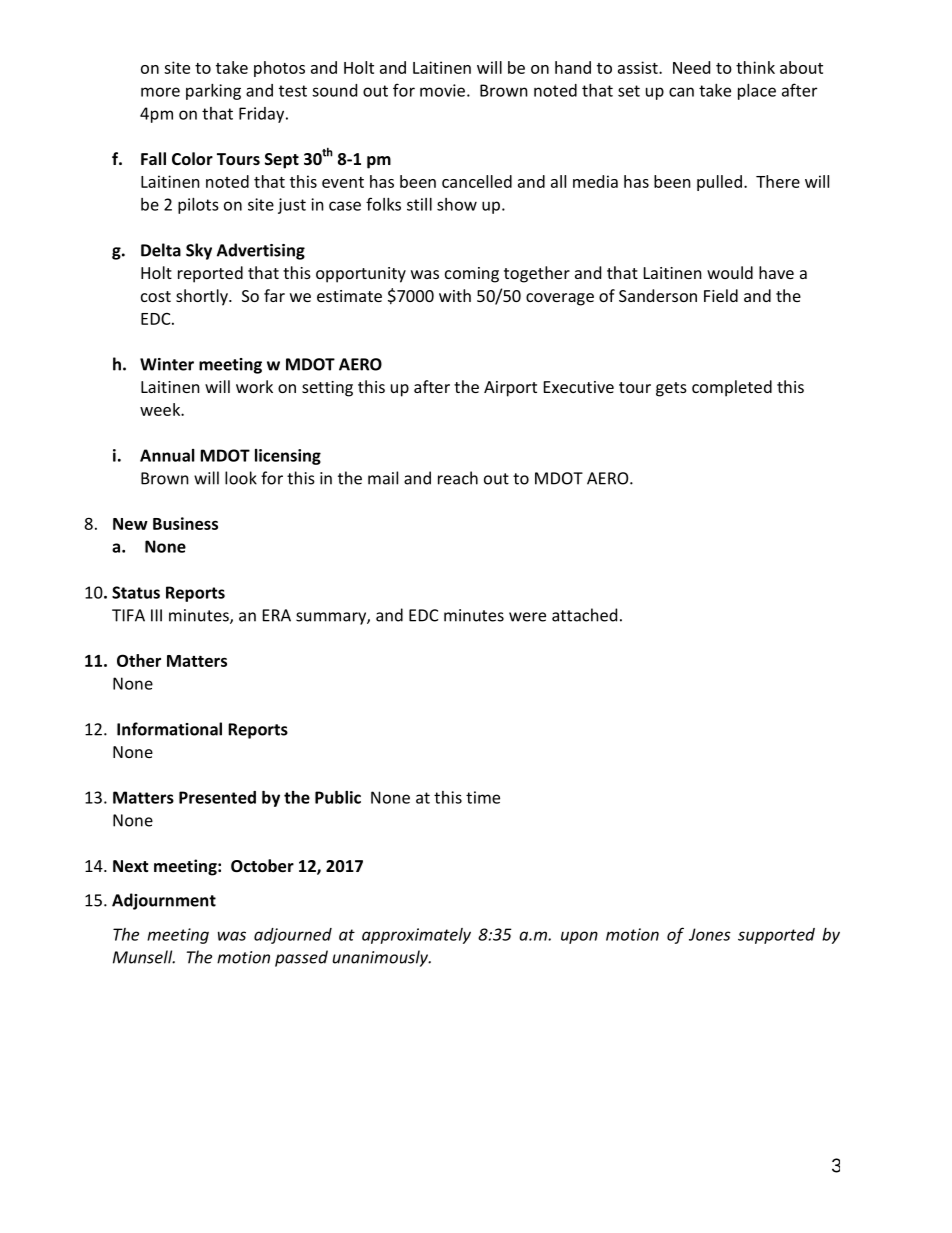 Image resolution: width=952 pixels, height=1233 pixels. I want to click on place, so click(757, 92).
